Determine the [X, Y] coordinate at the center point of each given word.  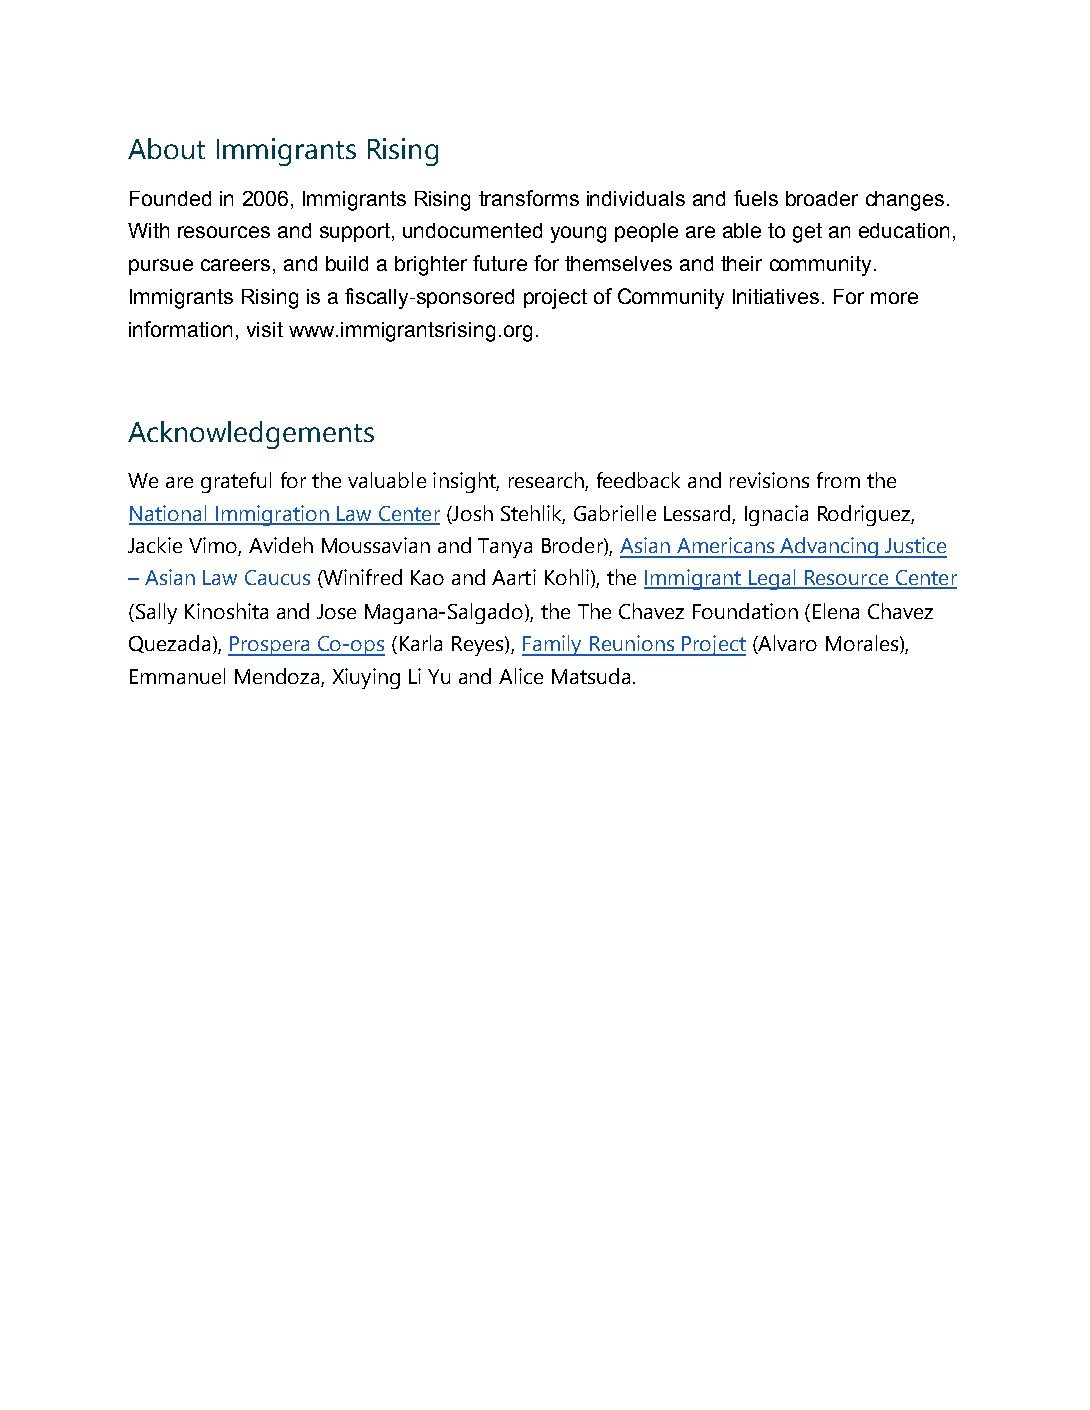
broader [822, 198]
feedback [638, 480]
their [741, 263]
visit [265, 329]
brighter [431, 266]
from [838, 480]
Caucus [277, 577]
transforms [529, 198]
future [500, 263]
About [166, 148]
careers [235, 265]
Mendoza [278, 677]
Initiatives [776, 296]
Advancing [829, 547]
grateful [236, 482]
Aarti [514, 577]
